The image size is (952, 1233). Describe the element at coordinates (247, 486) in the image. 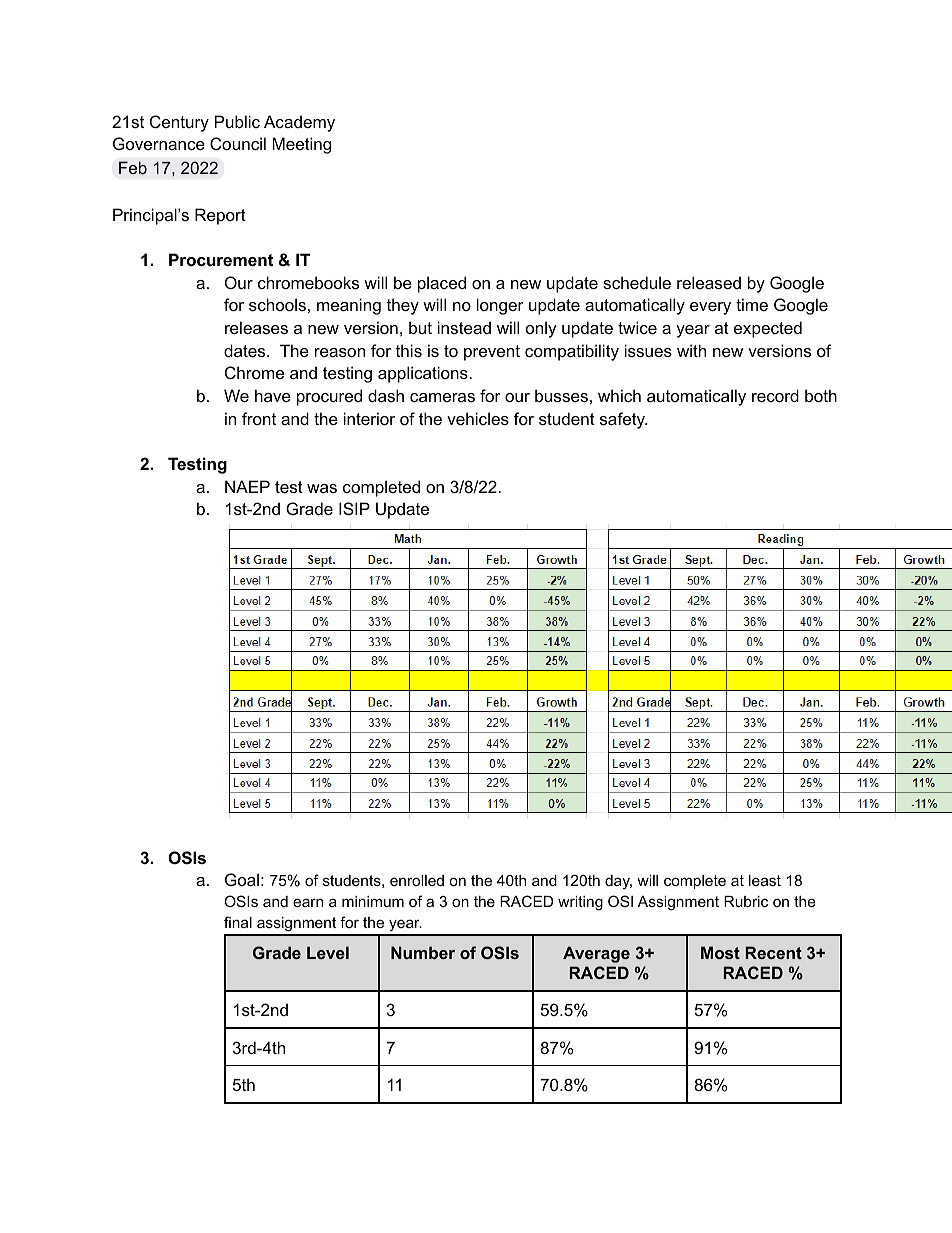

I see `NAEP` at that location.
